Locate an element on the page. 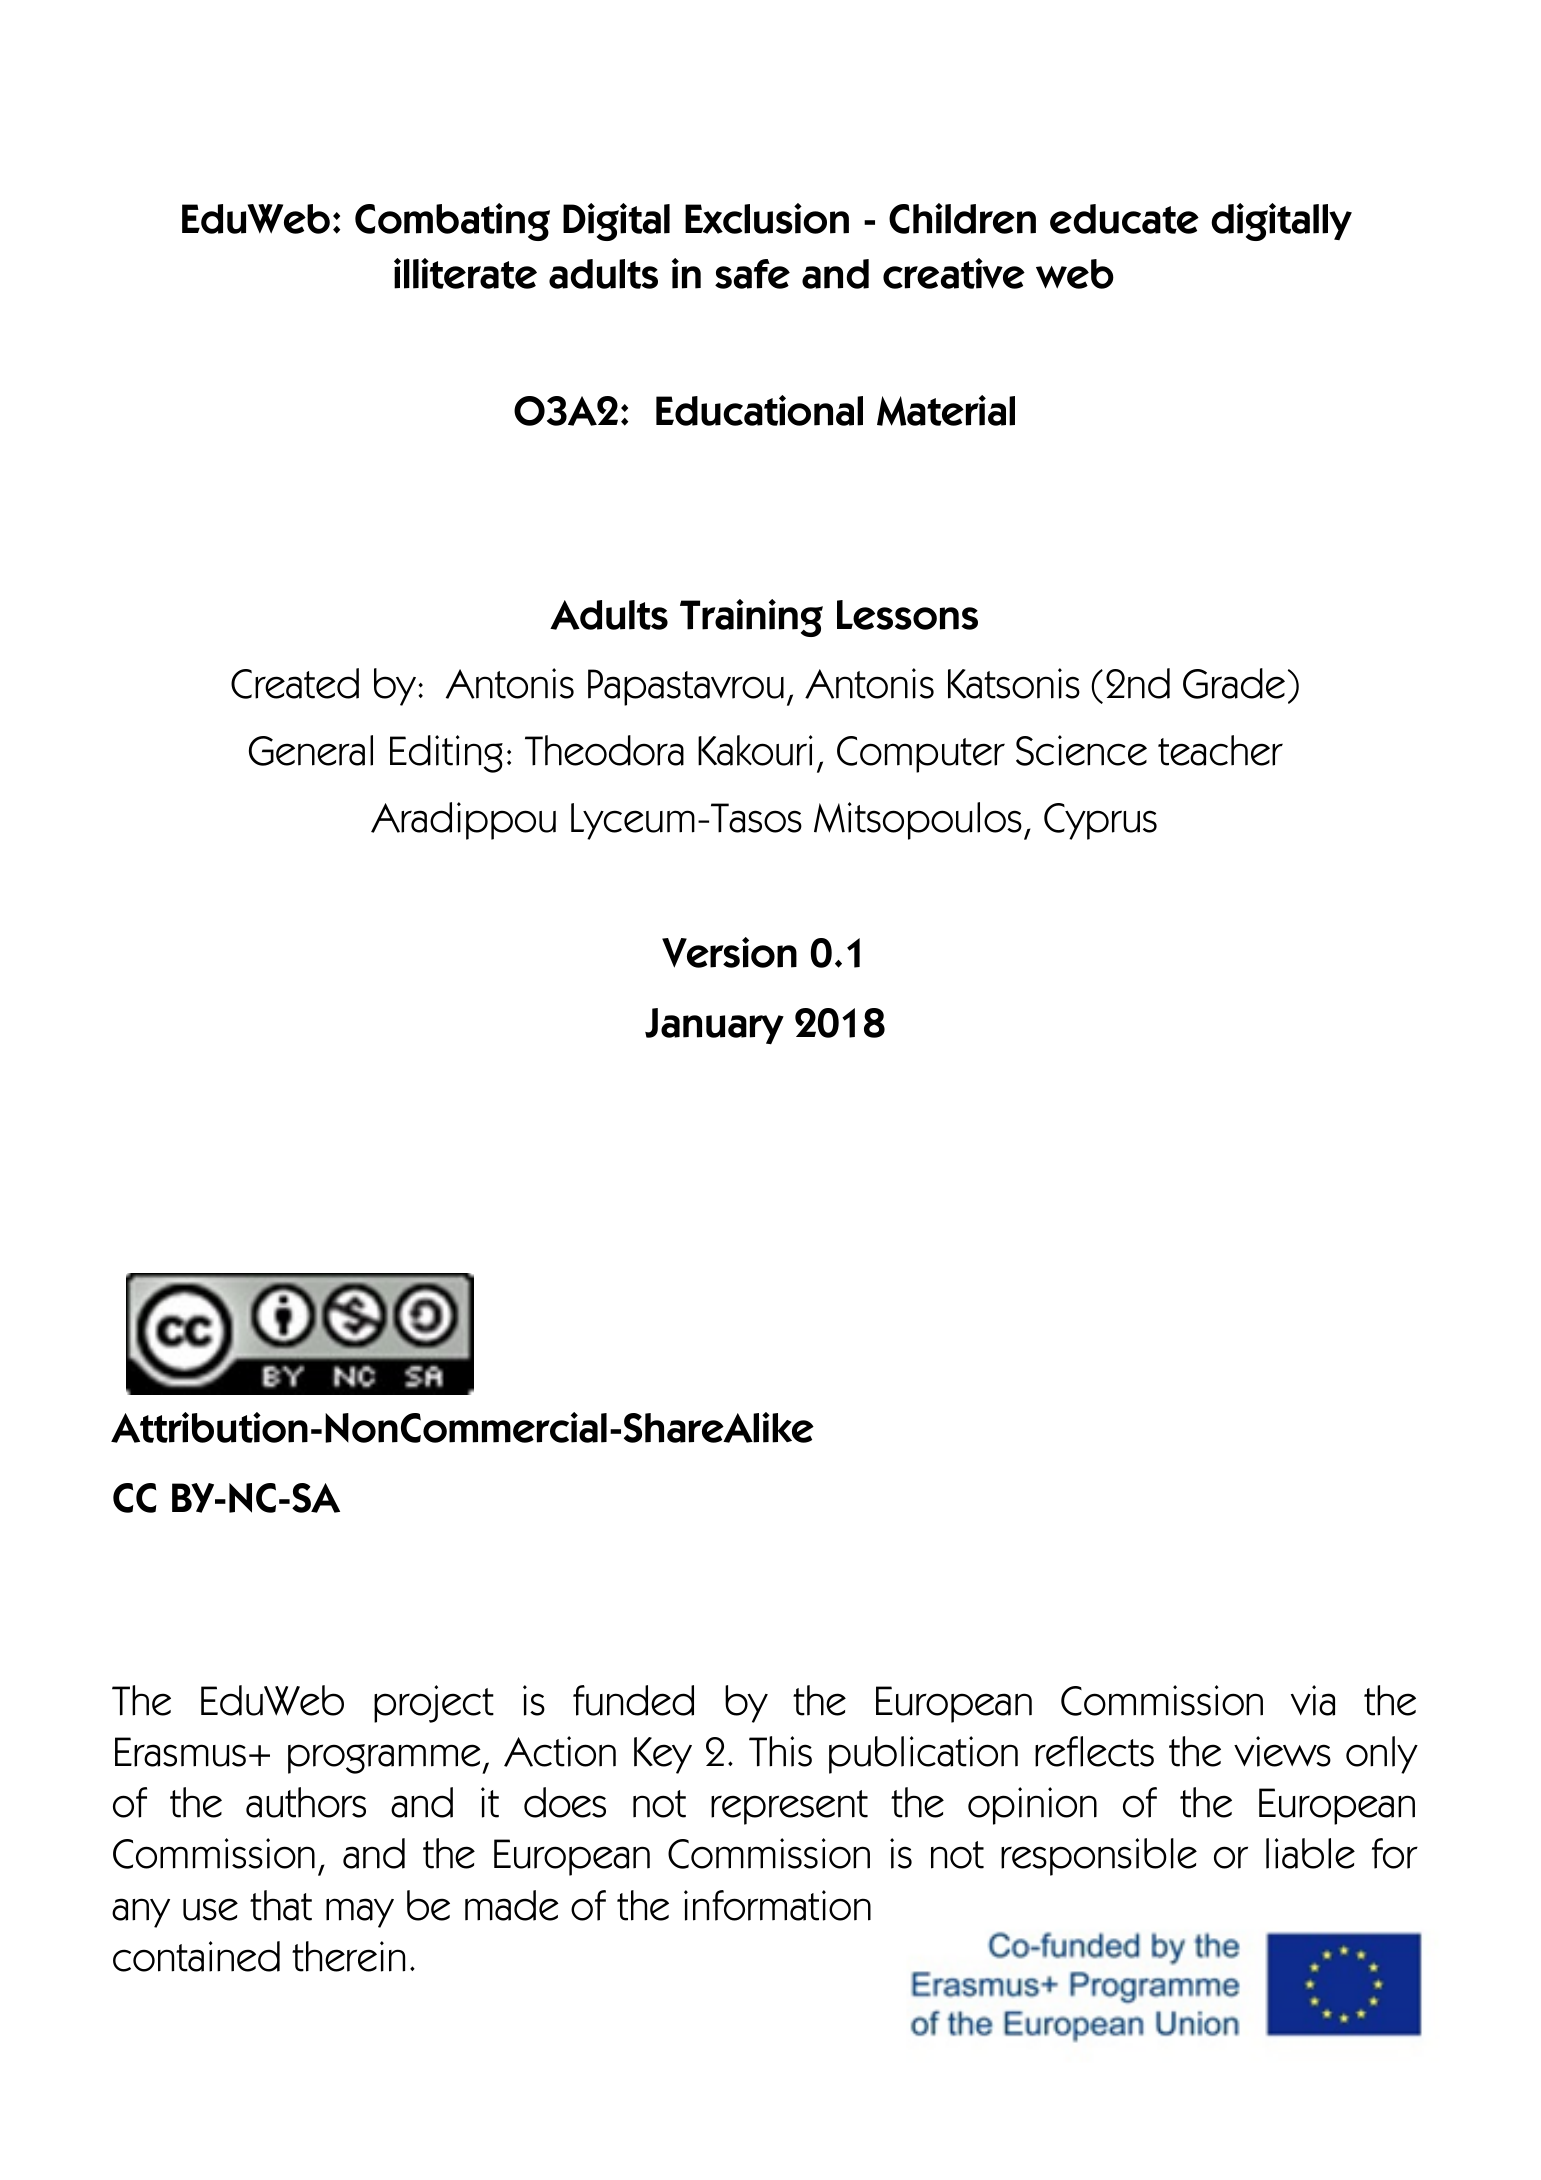 The image size is (1541, 2180). that is located at coordinates (281, 1905).
